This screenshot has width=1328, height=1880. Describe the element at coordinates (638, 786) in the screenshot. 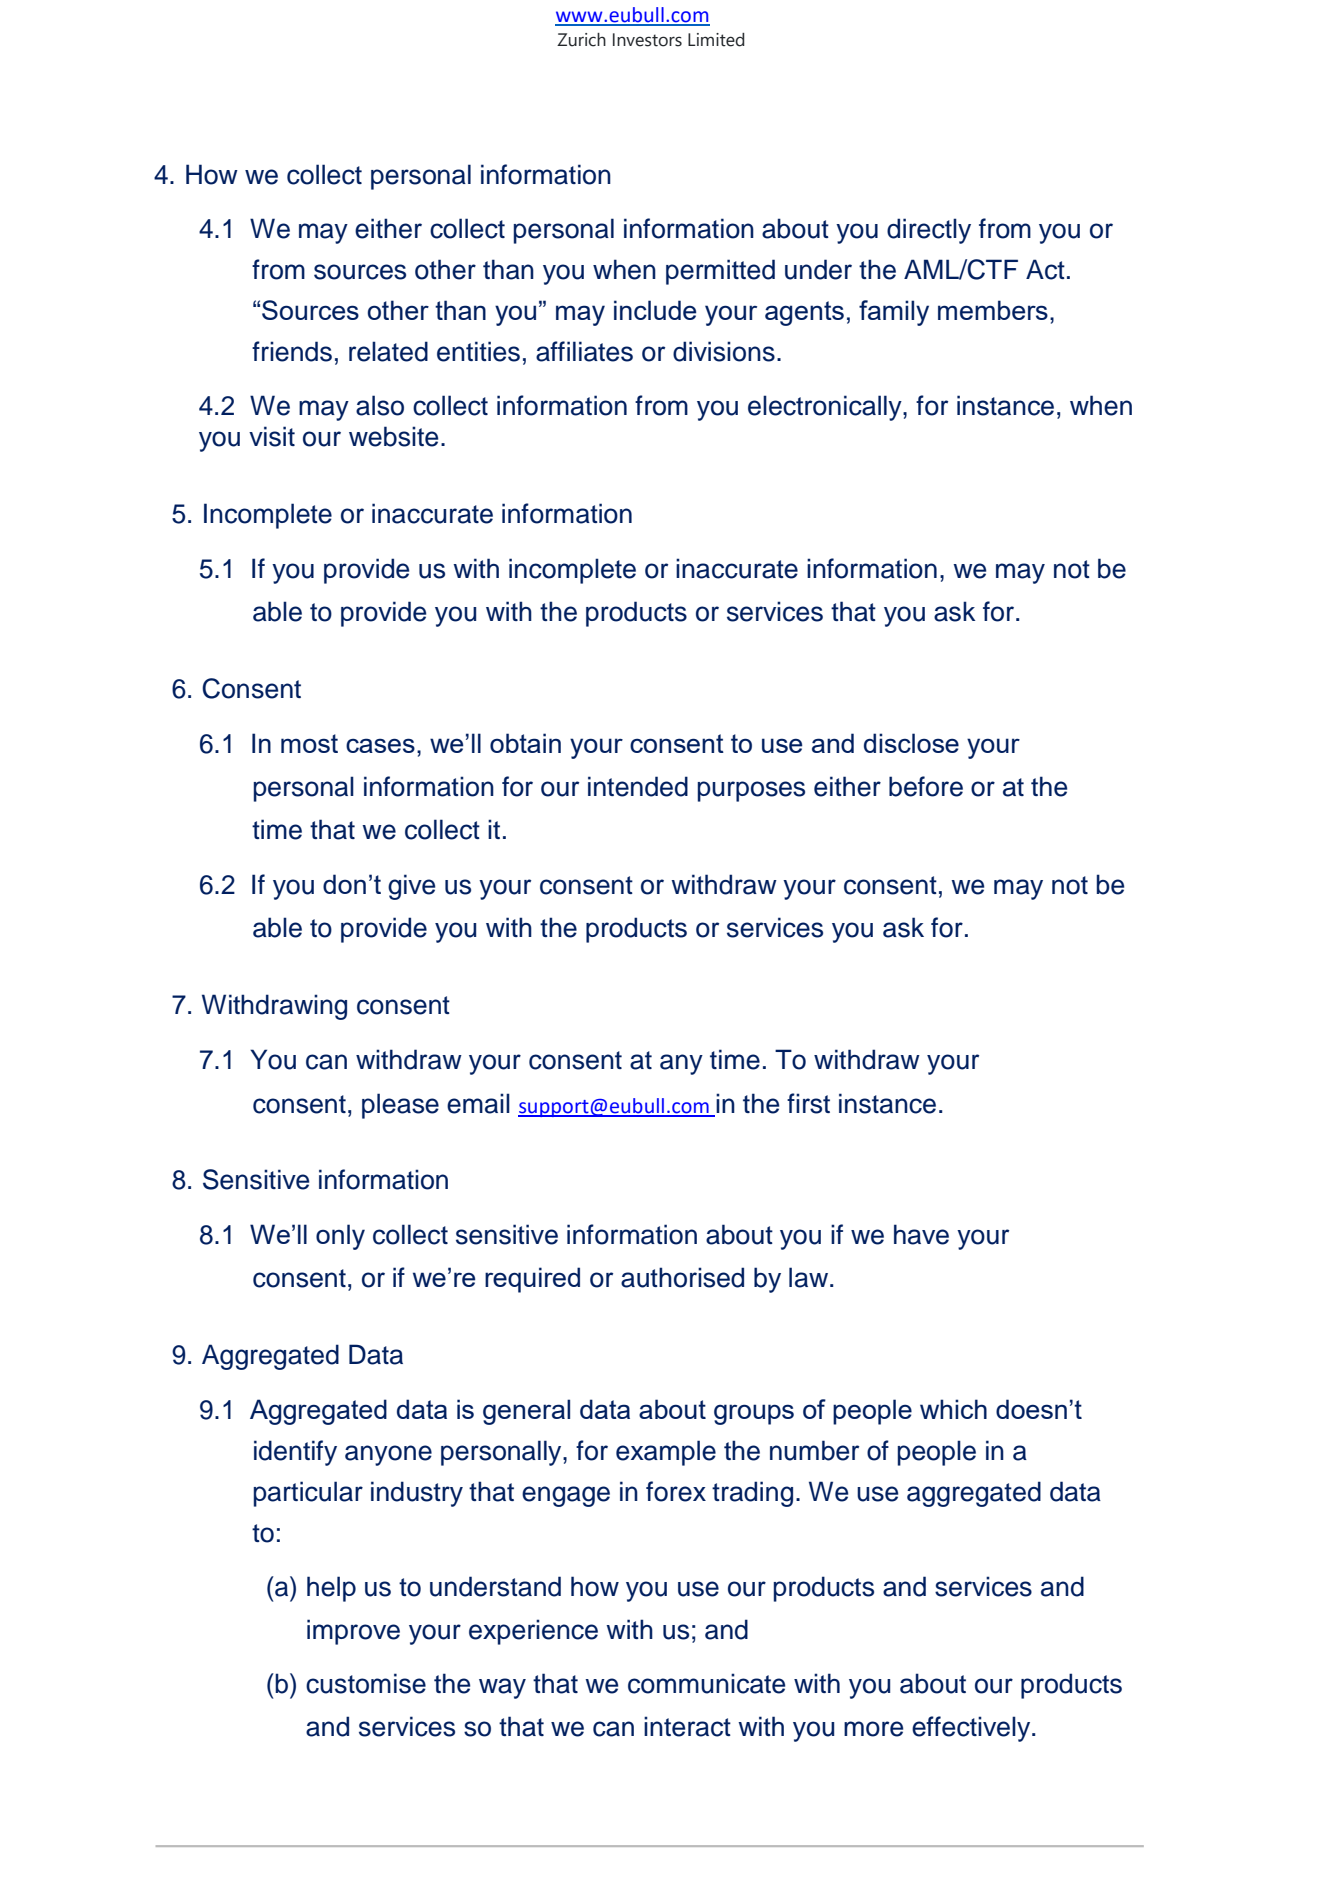

I see `intended` at that location.
